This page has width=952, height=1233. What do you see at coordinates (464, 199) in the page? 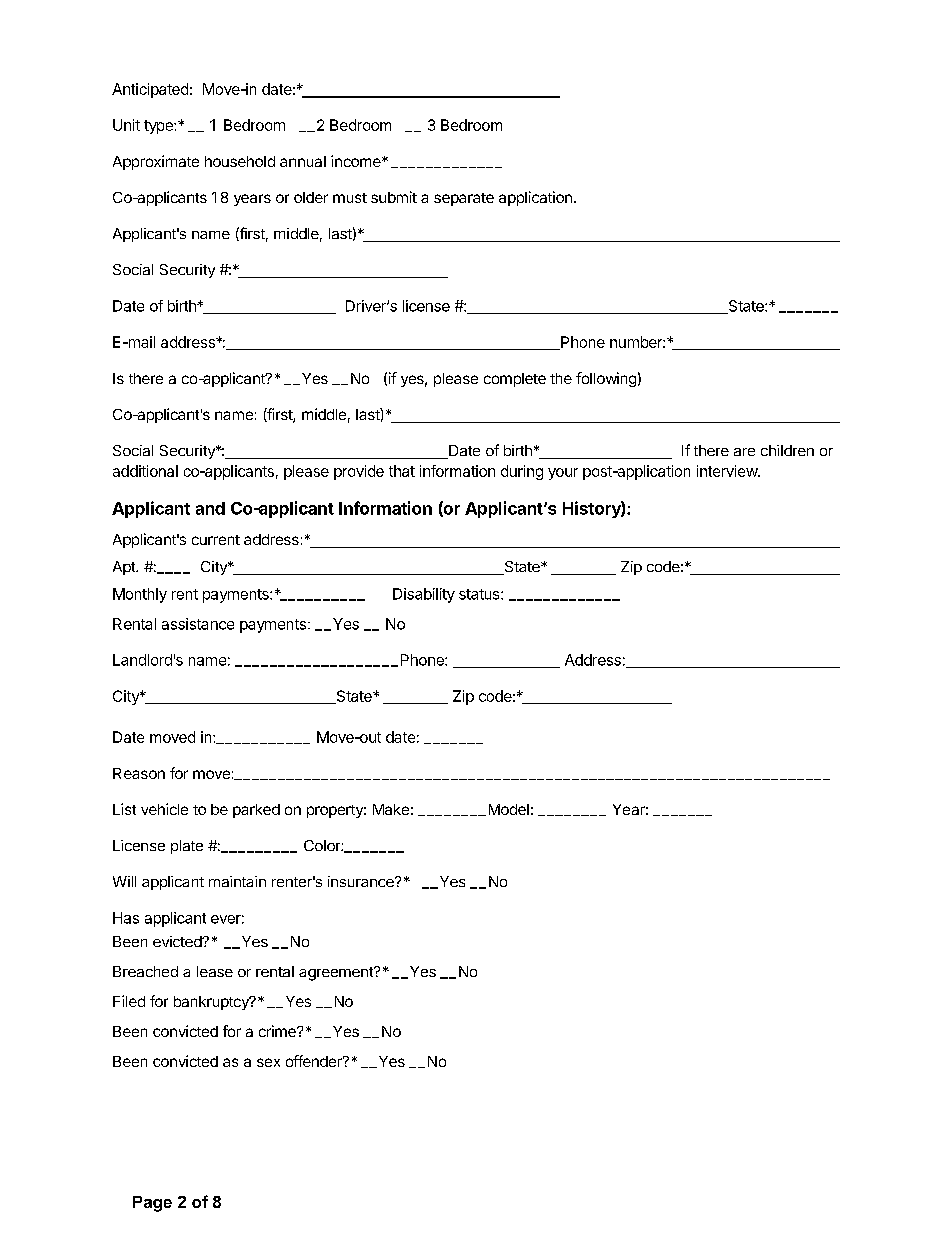
I see `separate` at bounding box center [464, 199].
